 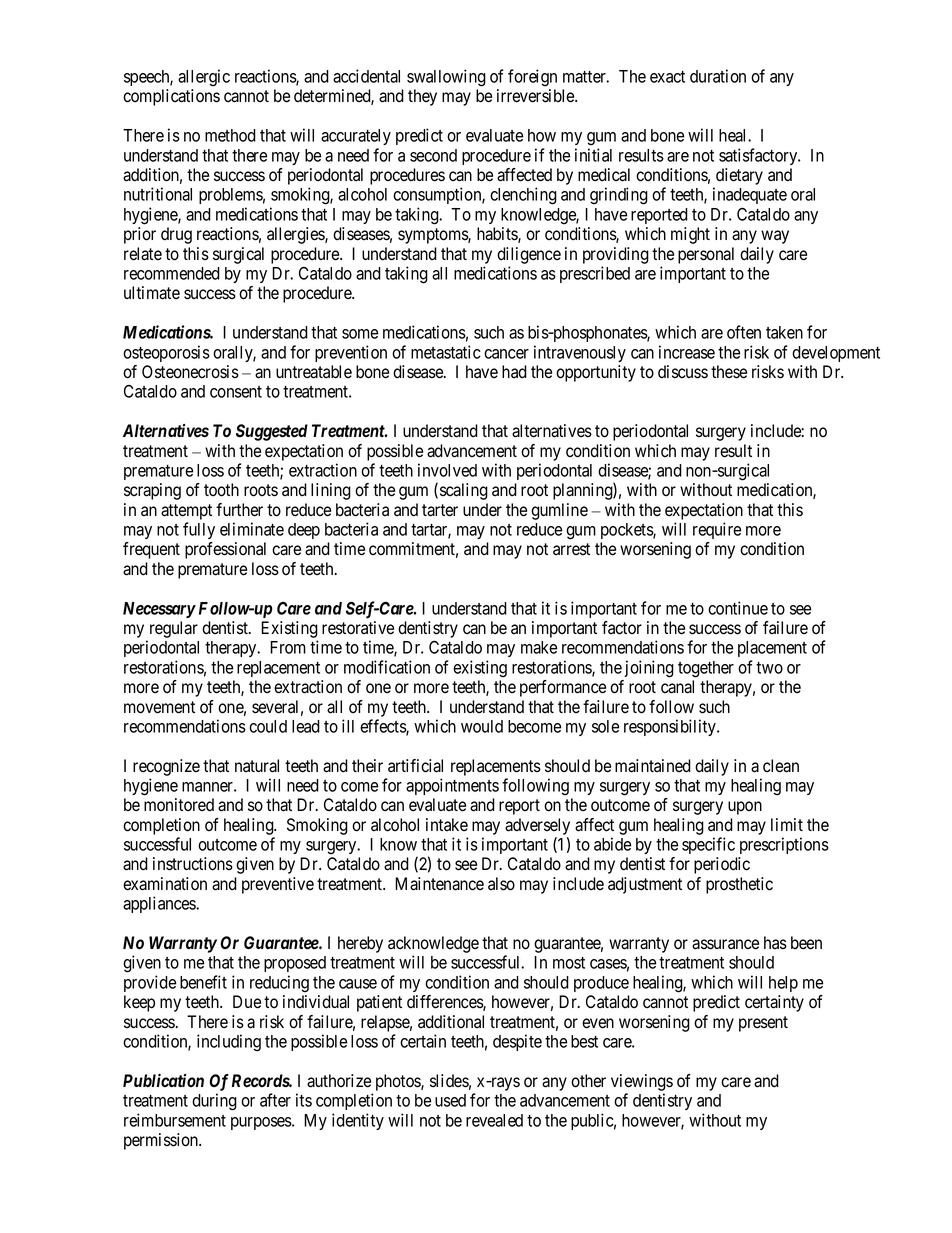 What do you see at coordinates (729, 372) in the document?
I see `these` at bounding box center [729, 372].
